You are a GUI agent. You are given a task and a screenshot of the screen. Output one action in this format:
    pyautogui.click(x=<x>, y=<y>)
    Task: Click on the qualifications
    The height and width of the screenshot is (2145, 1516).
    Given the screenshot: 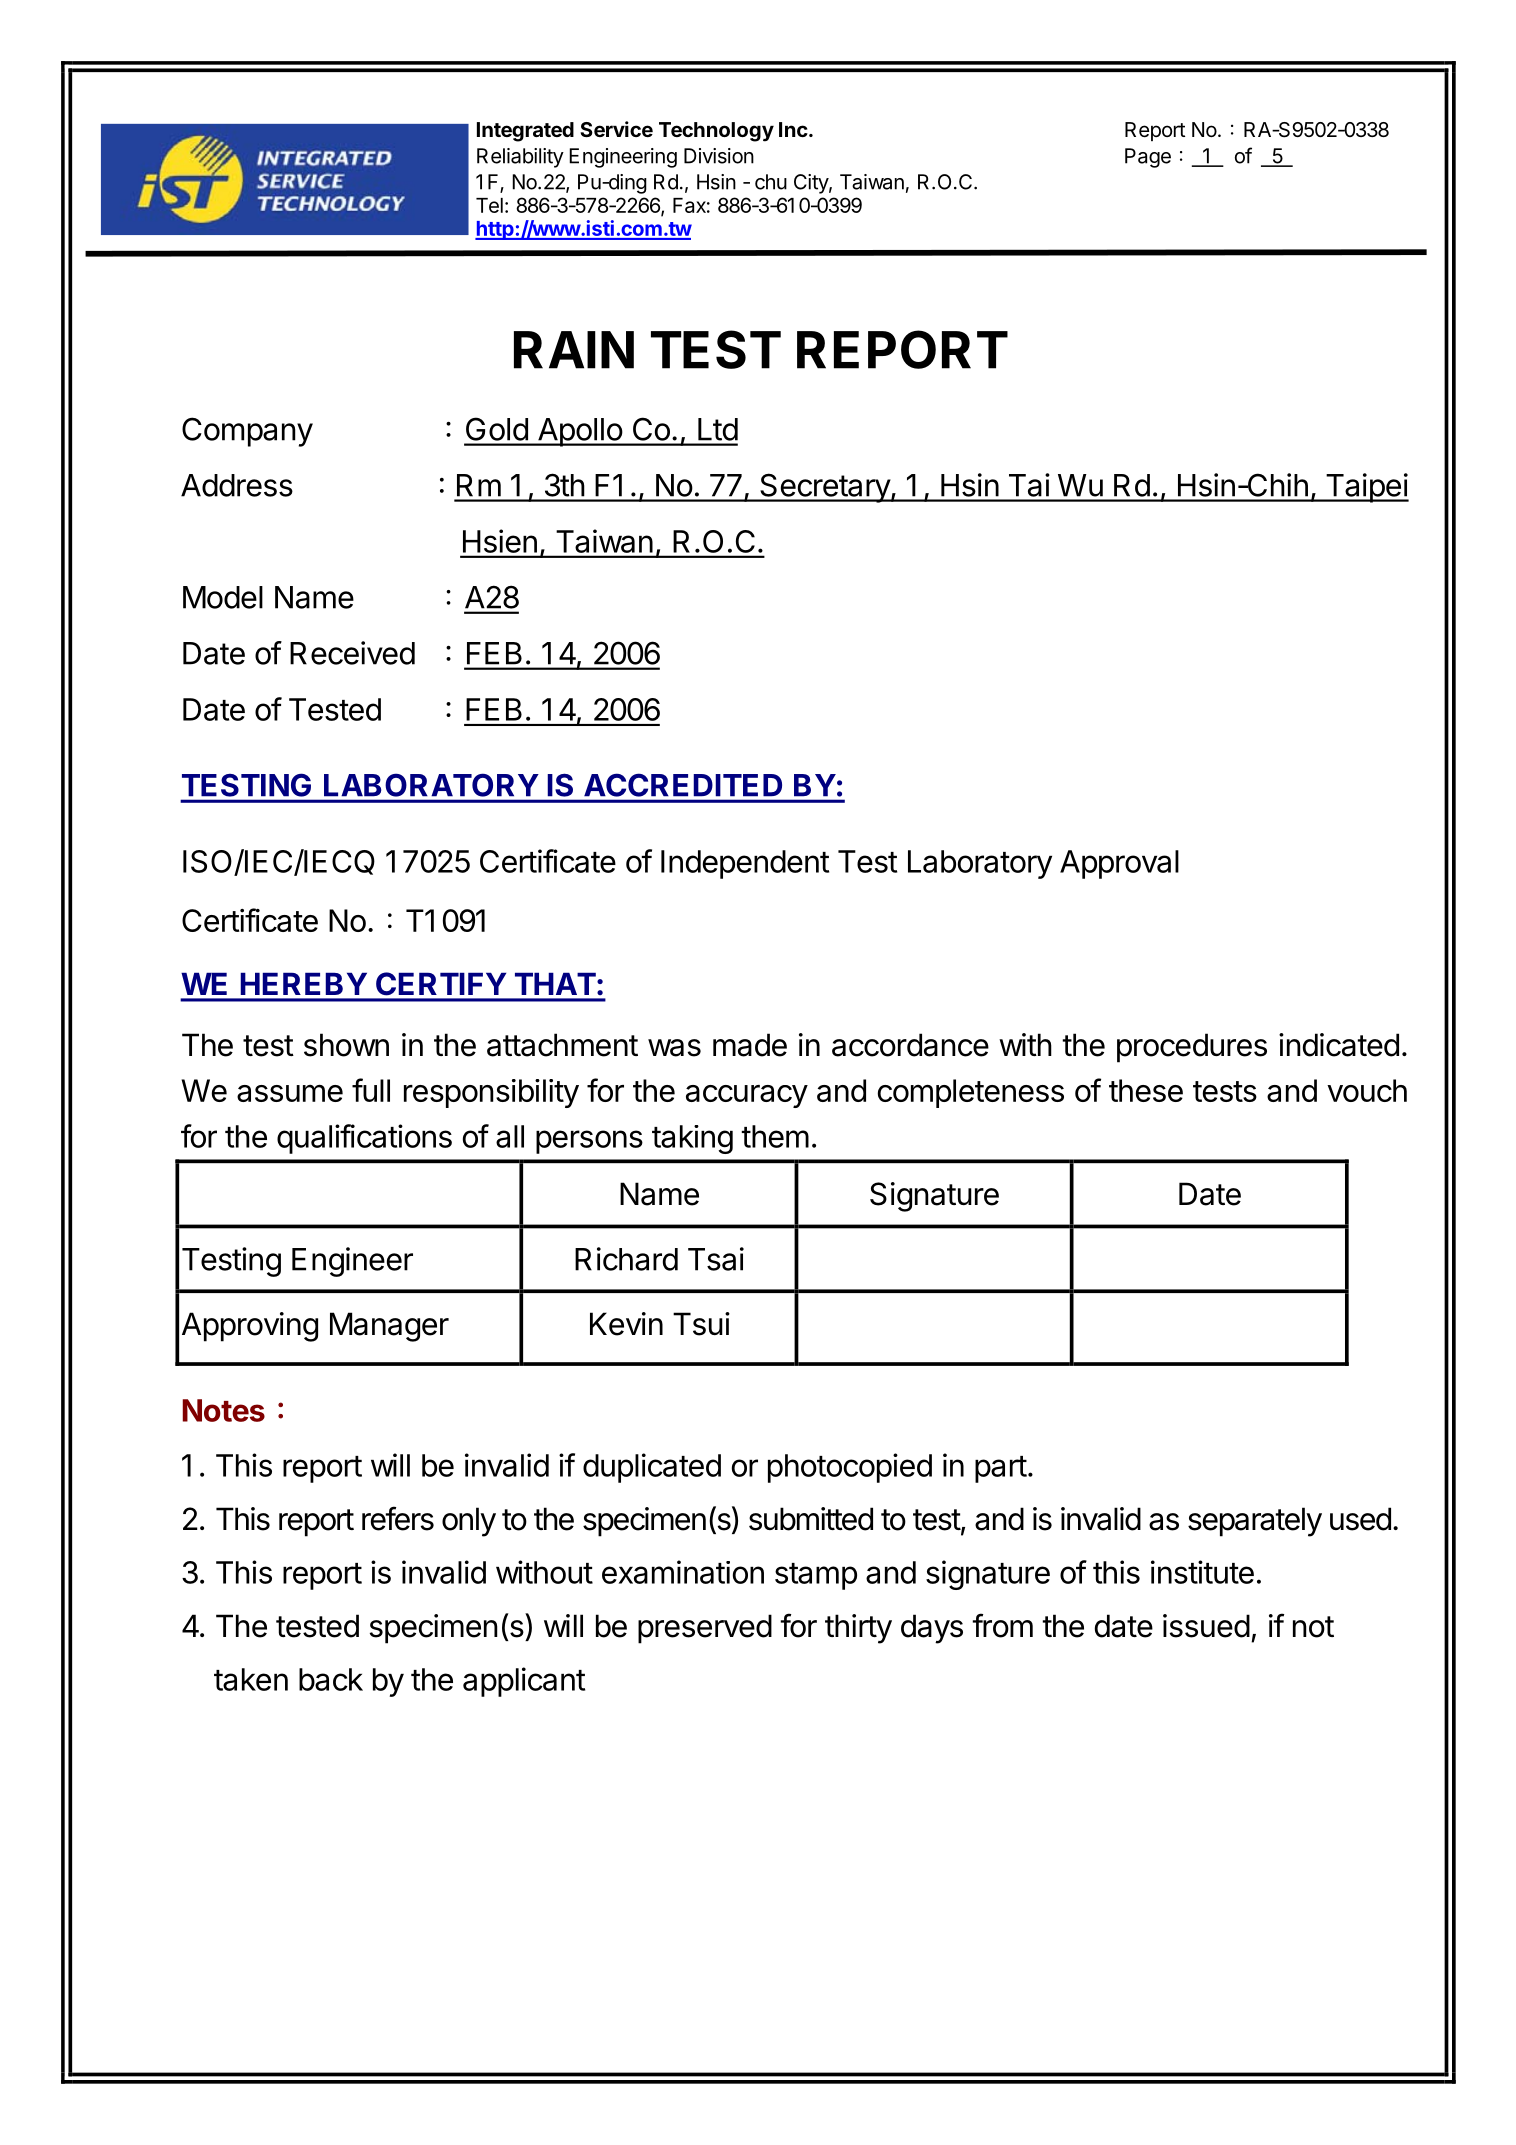 What is the action you would take?
    pyautogui.click(x=364, y=1139)
